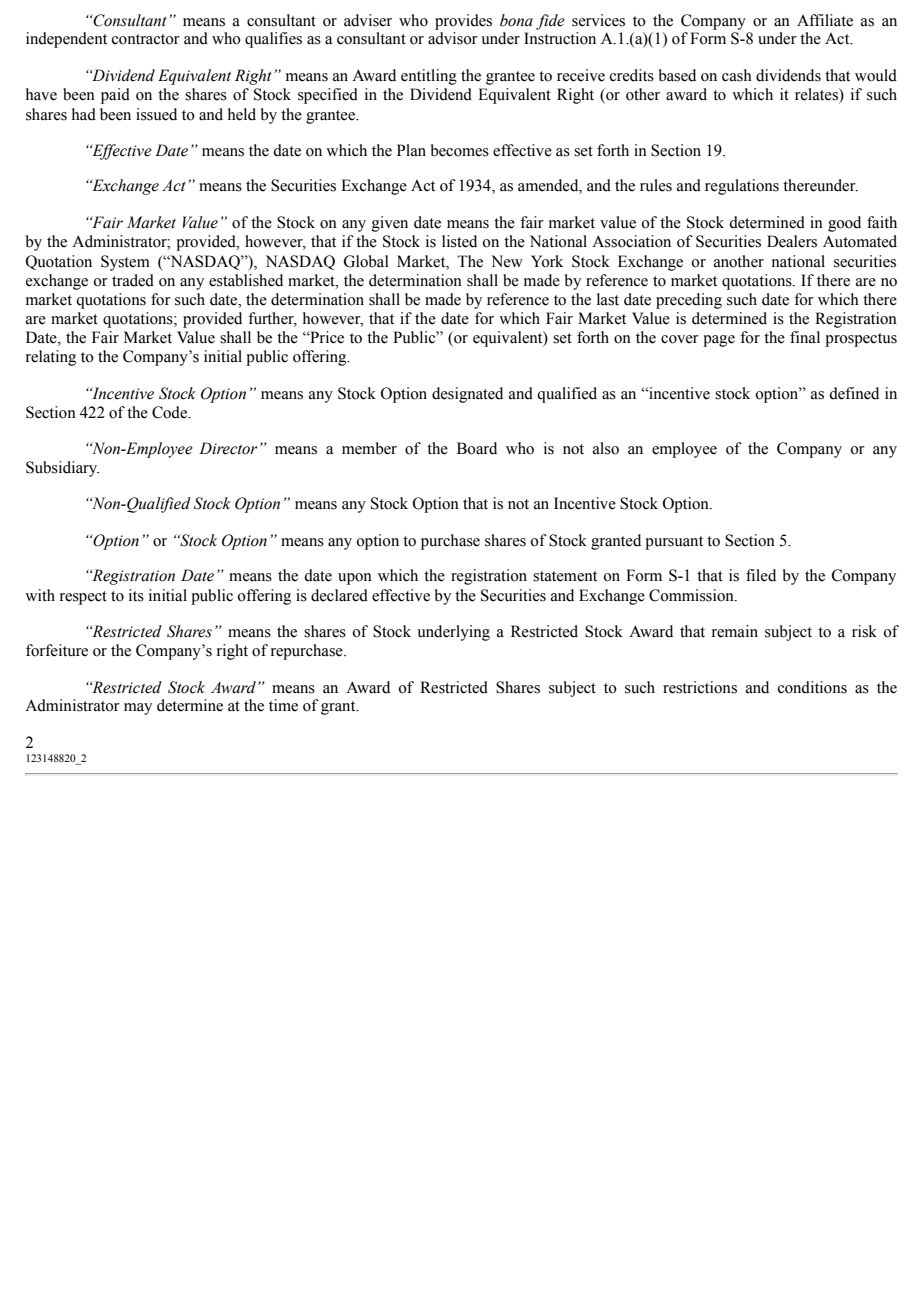 The image size is (924, 1308). Describe the element at coordinates (138, 709) in the image. I see `may` at that location.
